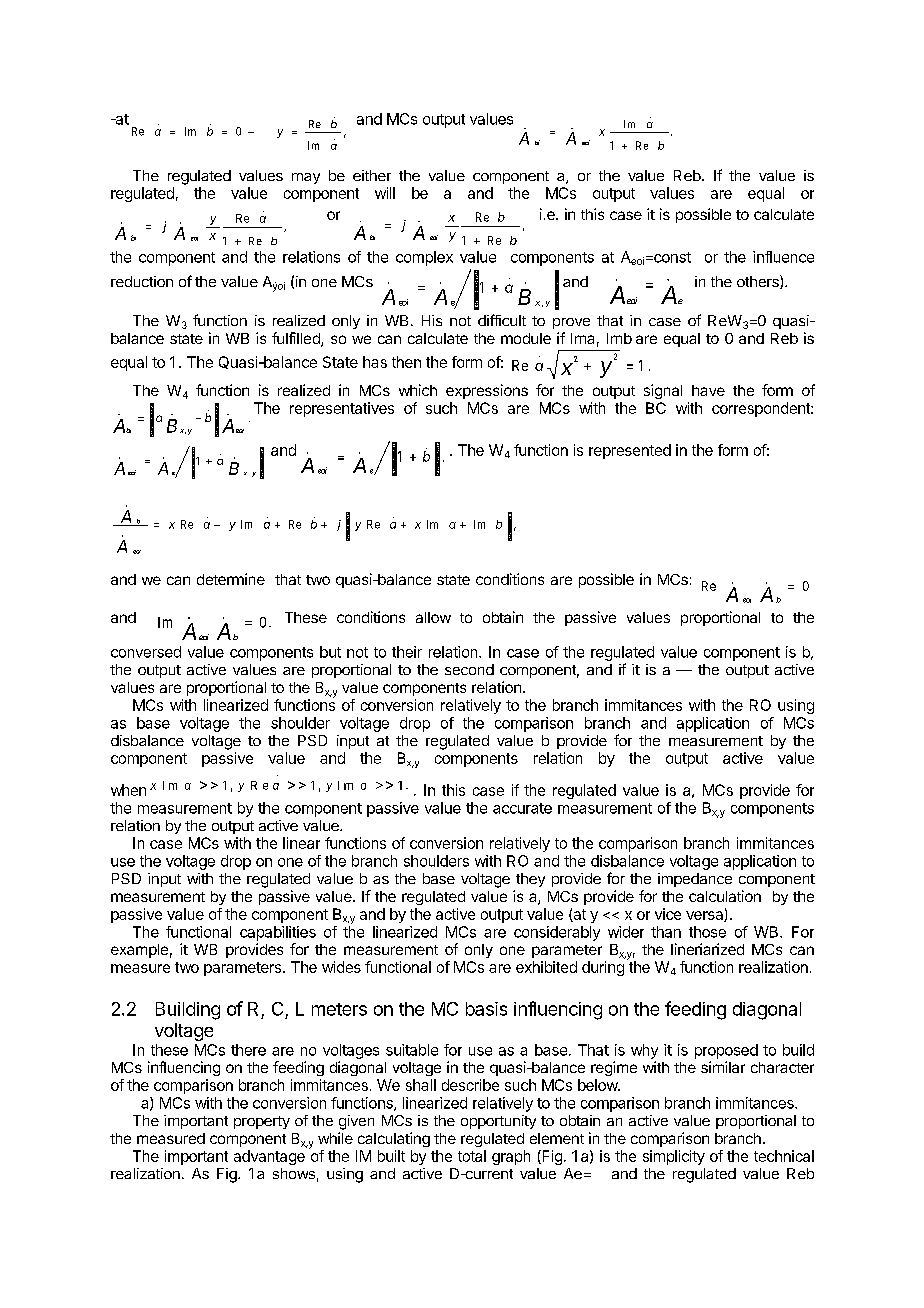 This screenshot has width=924, height=1308. I want to click on have, so click(708, 390).
